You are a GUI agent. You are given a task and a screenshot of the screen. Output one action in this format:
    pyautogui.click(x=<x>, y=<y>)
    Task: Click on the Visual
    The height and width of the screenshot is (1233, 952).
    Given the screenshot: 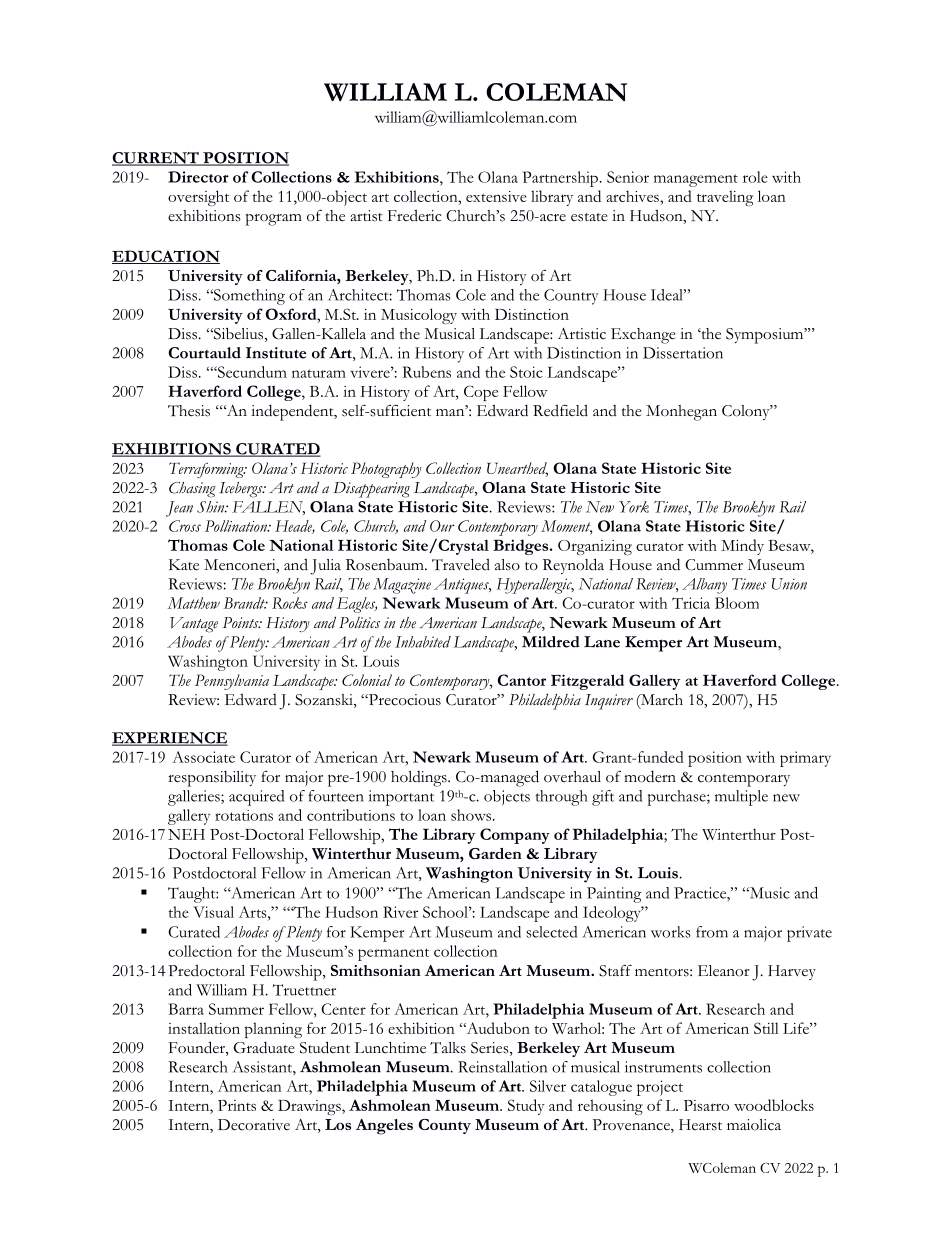 What is the action you would take?
    pyautogui.click(x=213, y=912)
